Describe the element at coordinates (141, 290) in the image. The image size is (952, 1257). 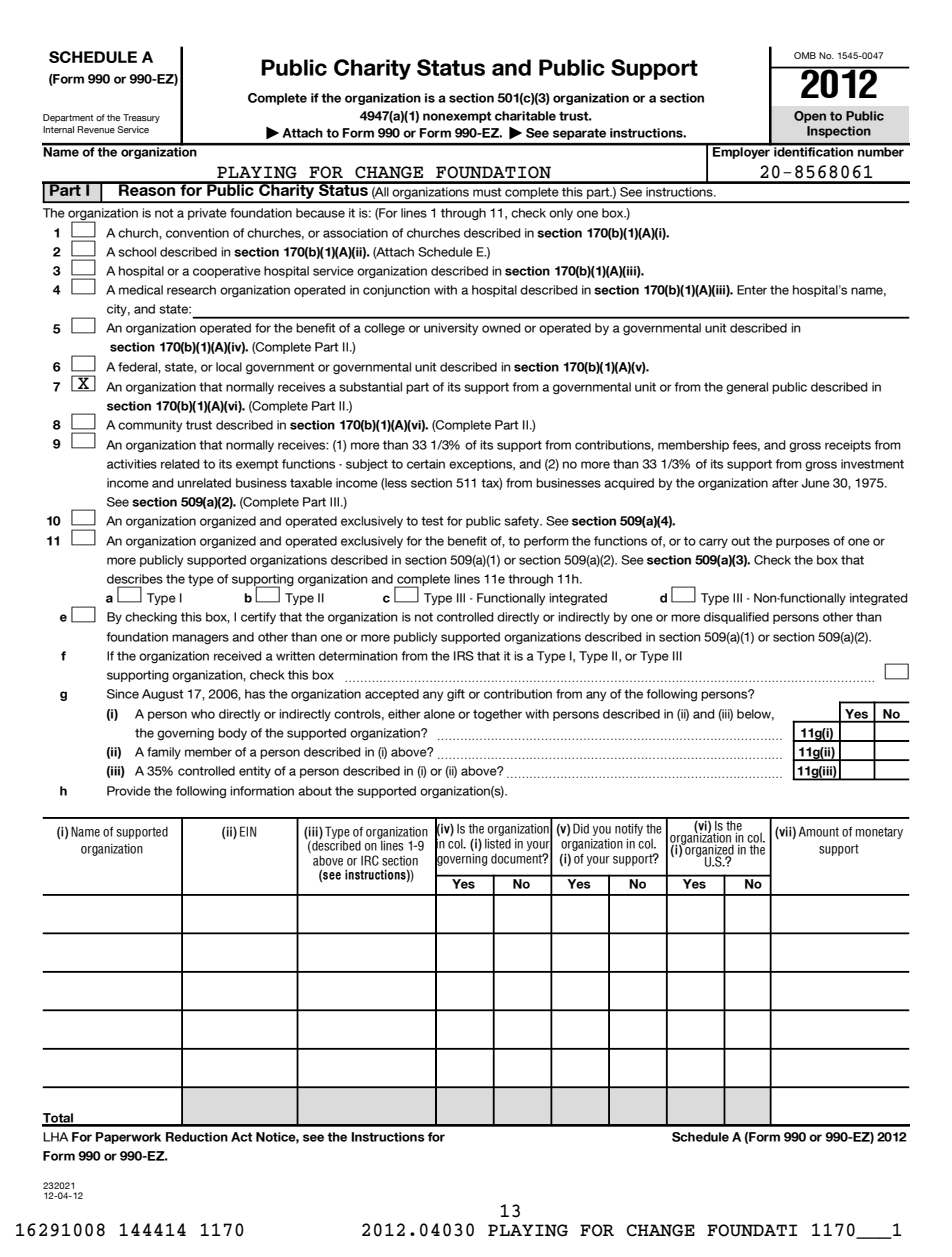
I see `medical` at that location.
